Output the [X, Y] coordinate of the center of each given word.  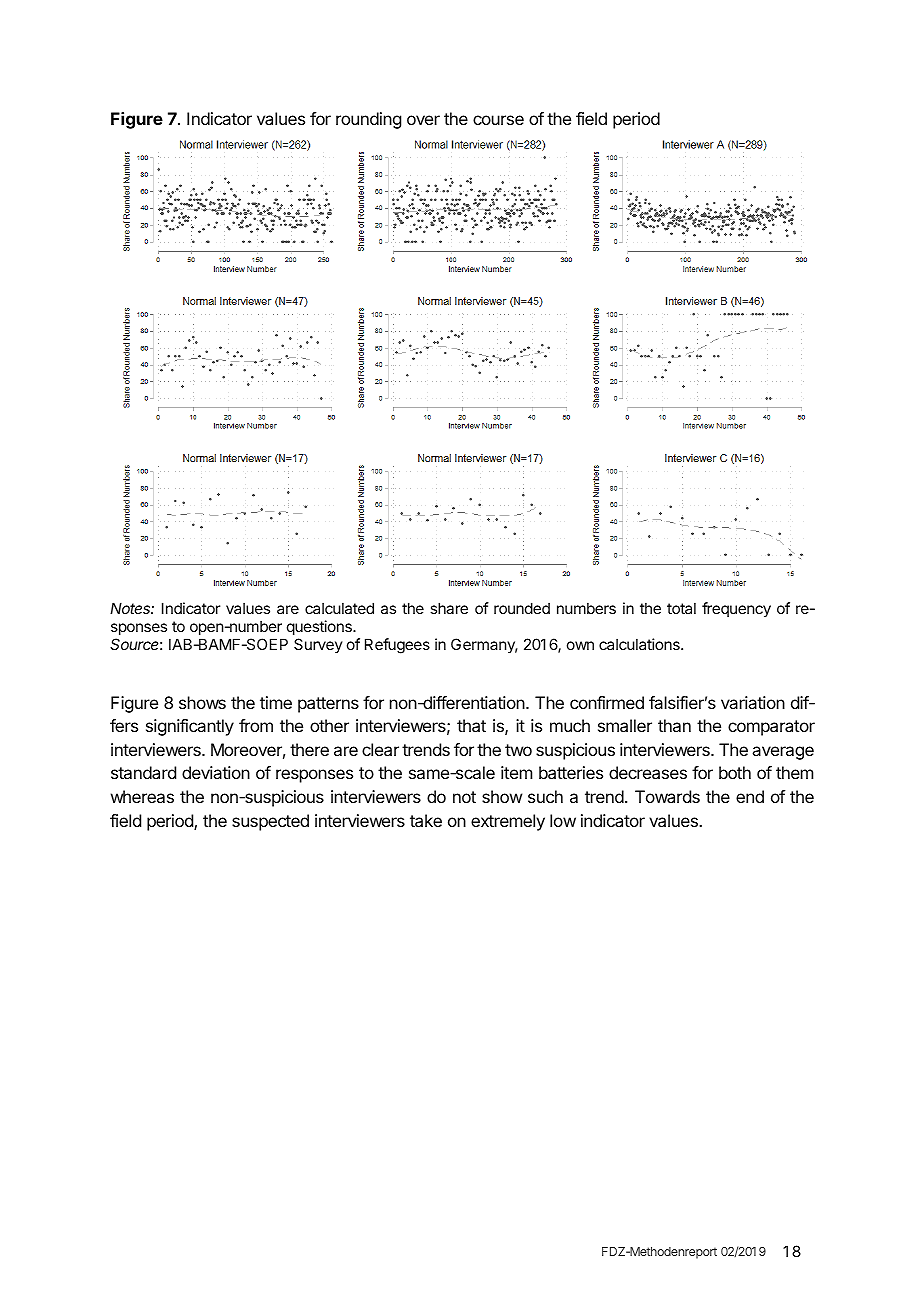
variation [753, 702]
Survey [318, 645]
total [681, 608]
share [449, 608]
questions [320, 629]
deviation [216, 772]
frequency [736, 609]
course [498, 120]
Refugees [397, 646]
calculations [640, 644]
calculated [339, 608]
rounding [368, 120]
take [426, 820]
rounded [522, 608]
